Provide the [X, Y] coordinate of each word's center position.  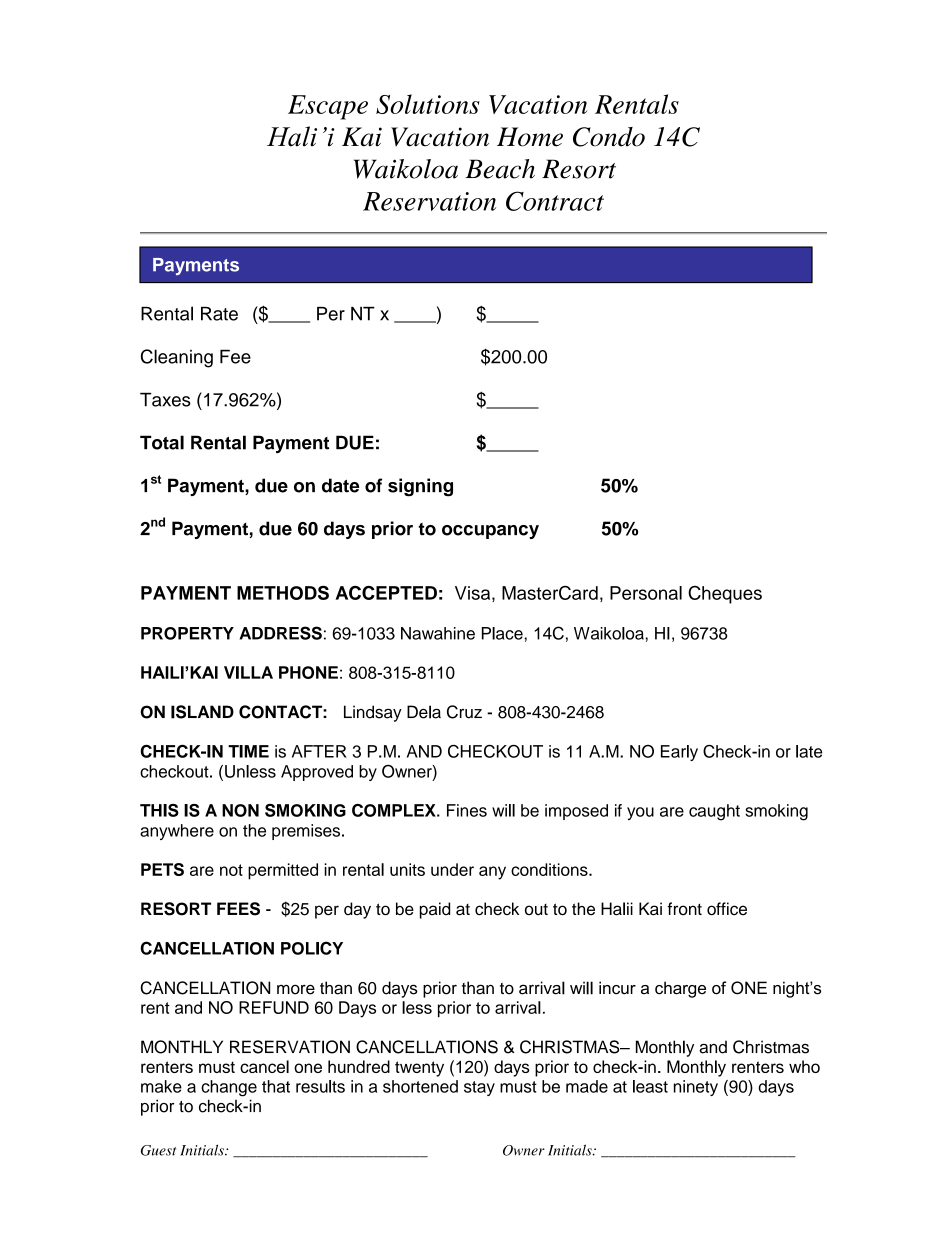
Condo [609, 137]
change [229, 1088]
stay [479, 1088]
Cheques [725, 595]
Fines [467, 810]
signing [420, 487]
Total [162, 442]
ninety [696, 1088]
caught [714, 812]
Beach [500, 169]
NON [240, 810]
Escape [328, 107]
